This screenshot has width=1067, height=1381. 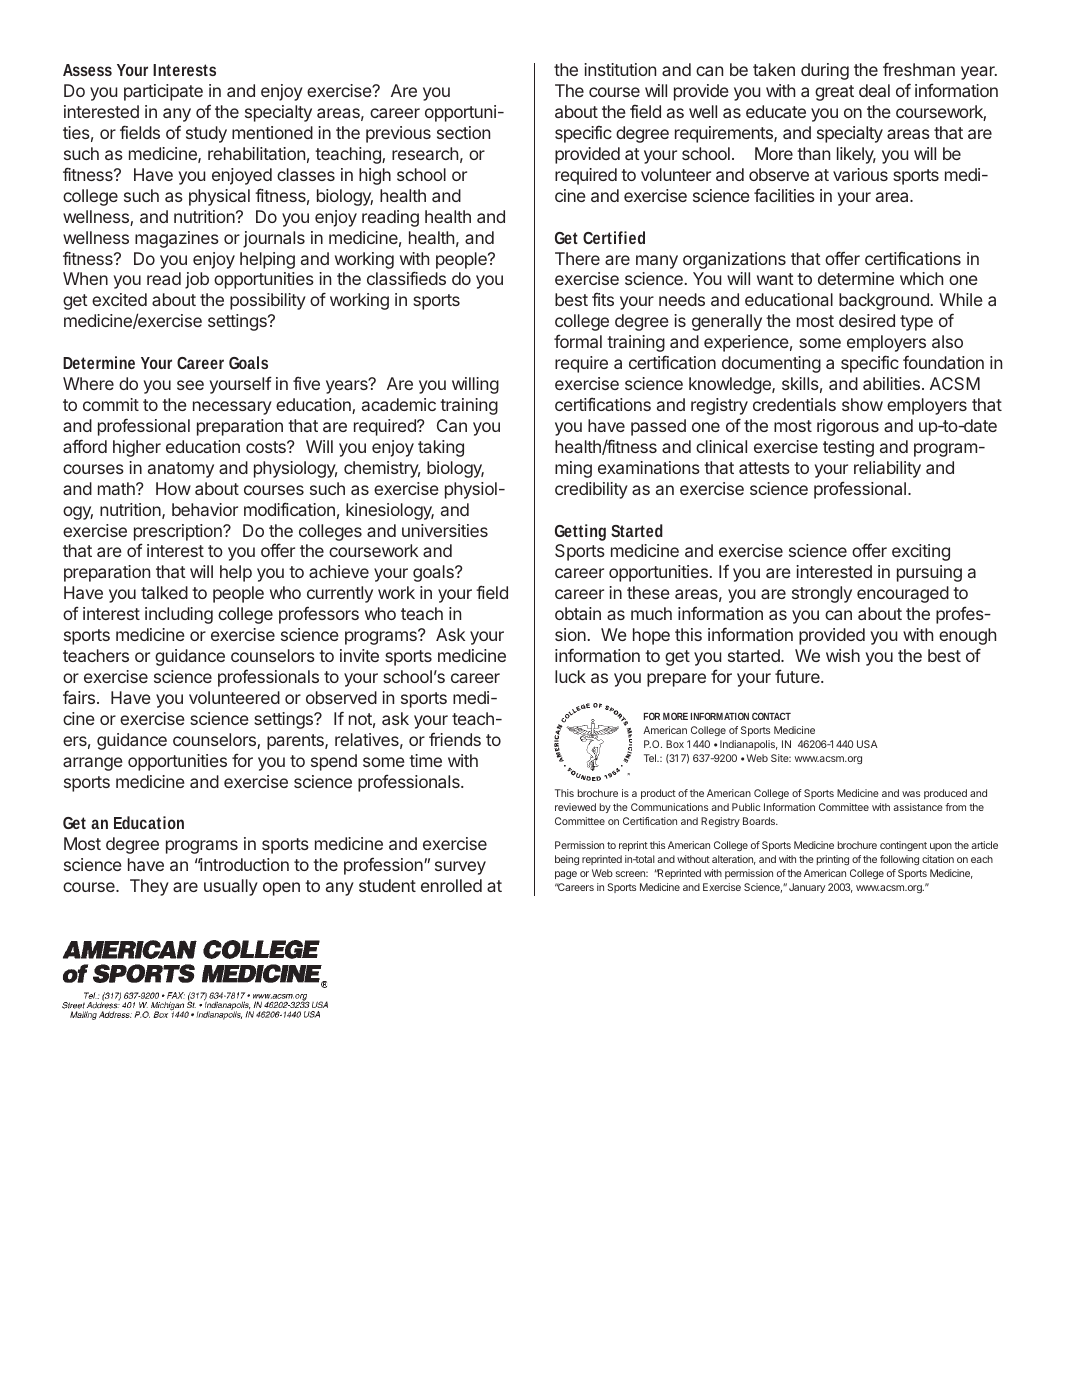 I want to click on desired, so click(x=867, y=320).
